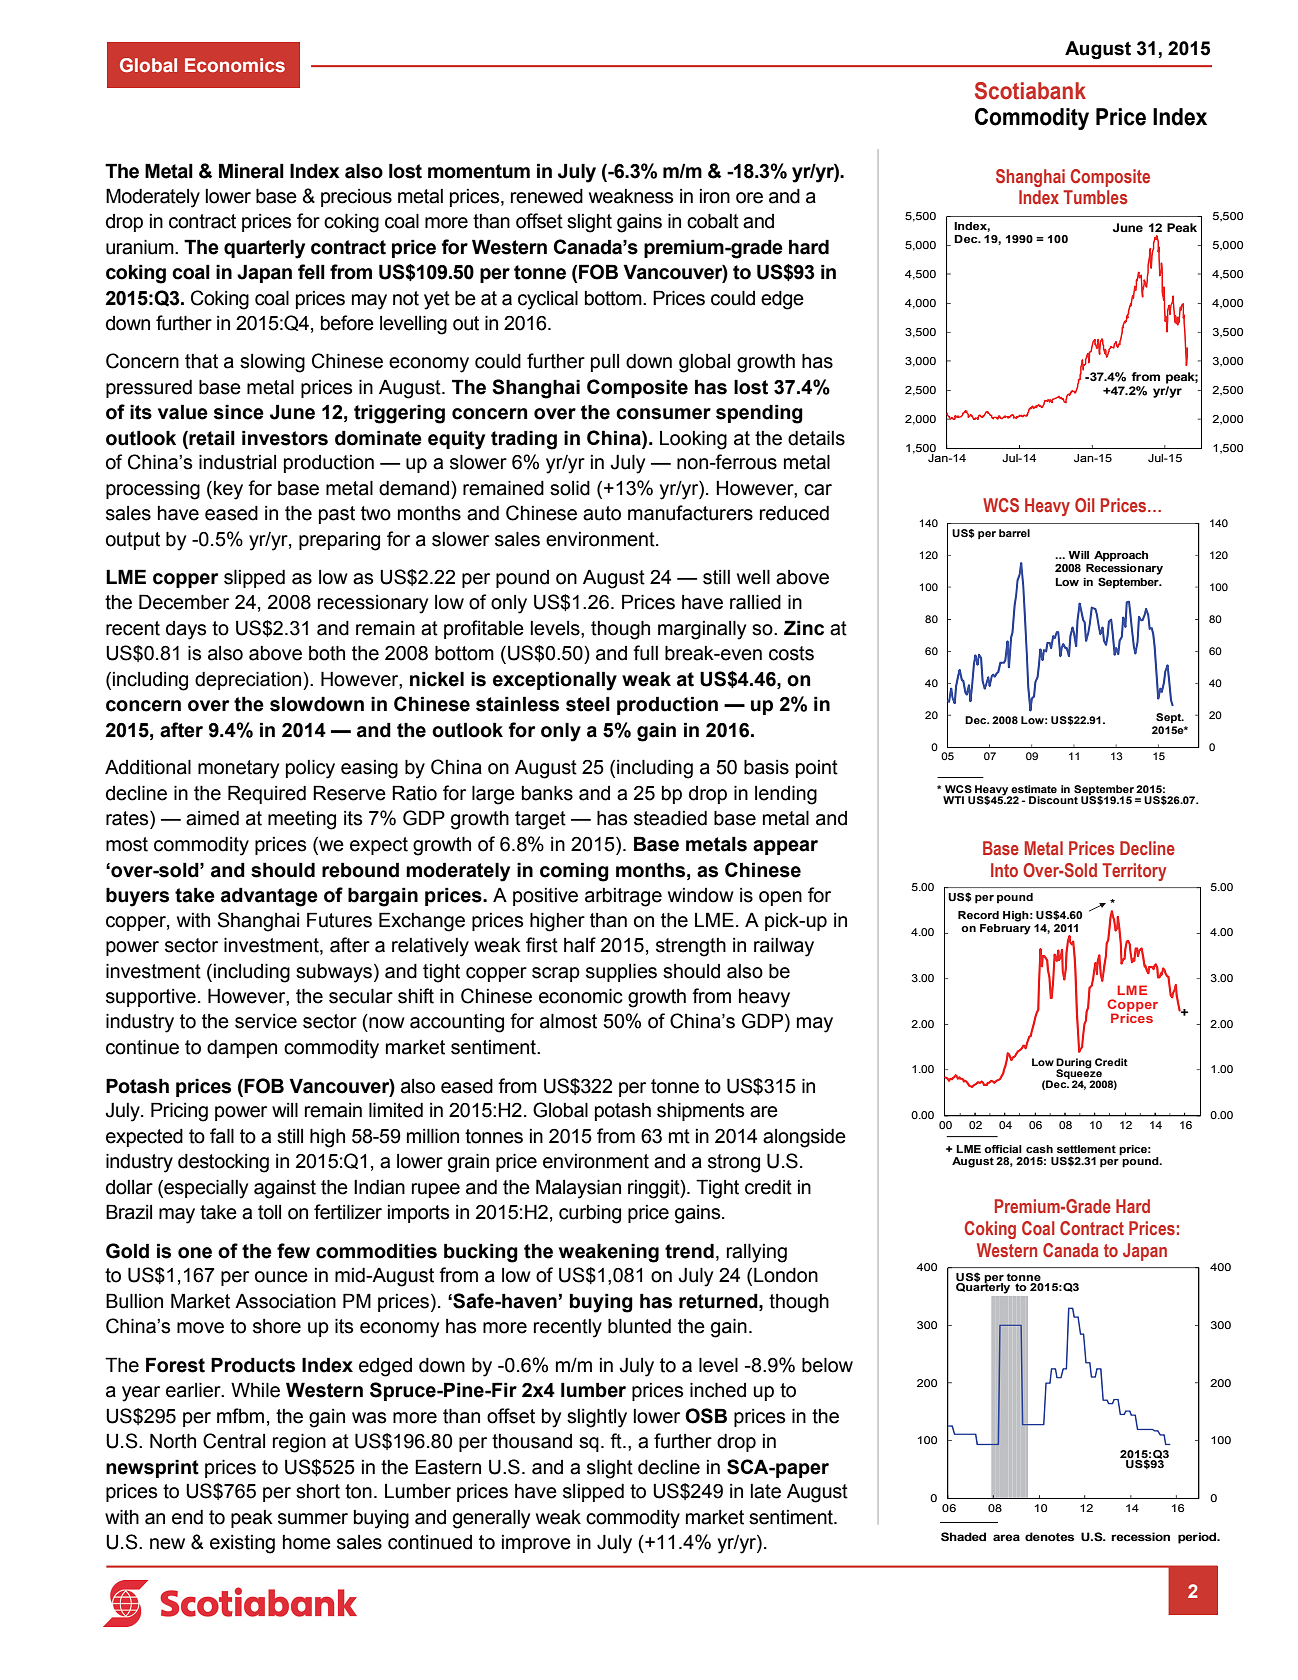 This screenshot has width=1298, height=1680. I want to click on manufacturers, so click(690, 513).
